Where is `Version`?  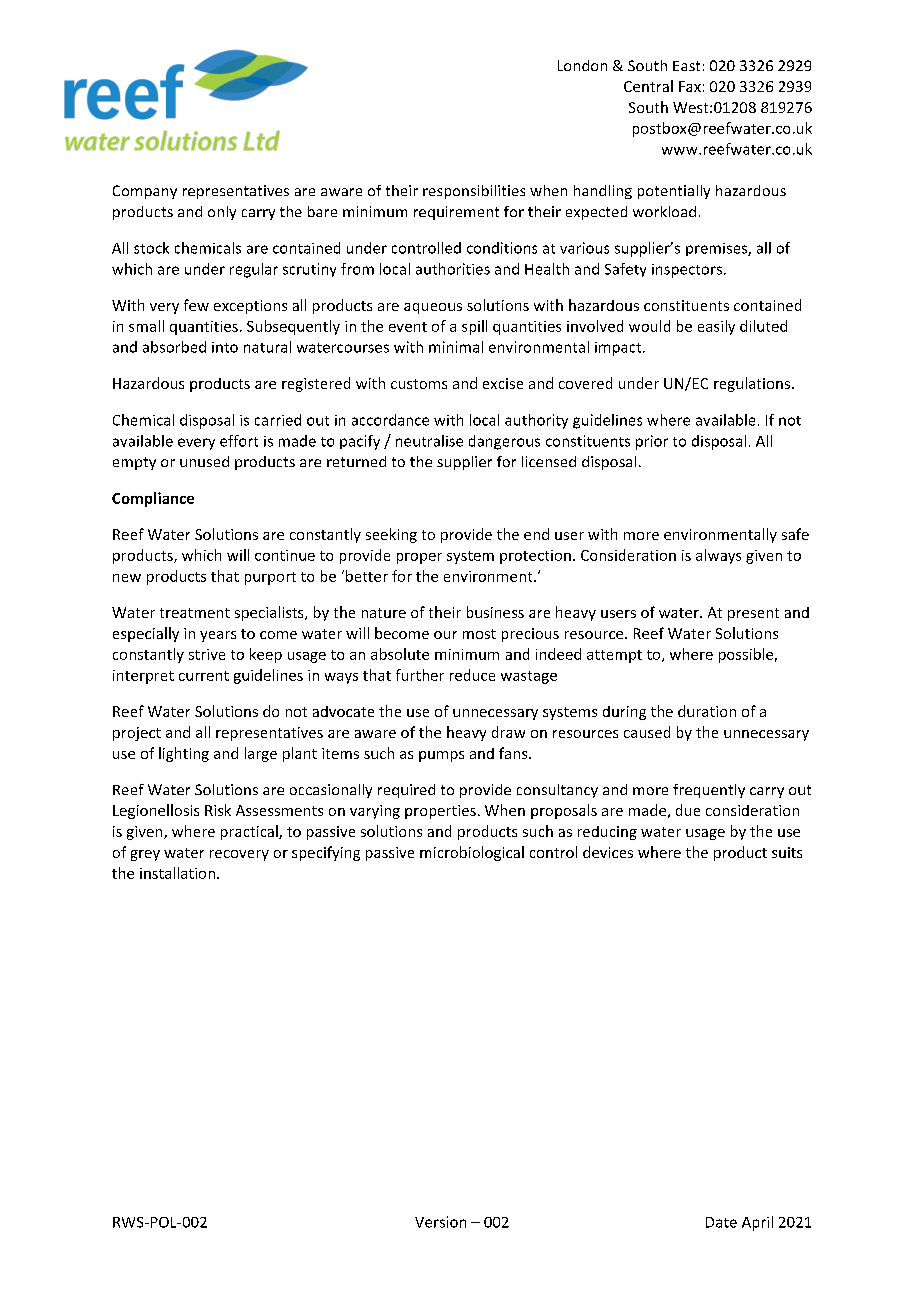 Version is located at coordinates (440, 1222).
